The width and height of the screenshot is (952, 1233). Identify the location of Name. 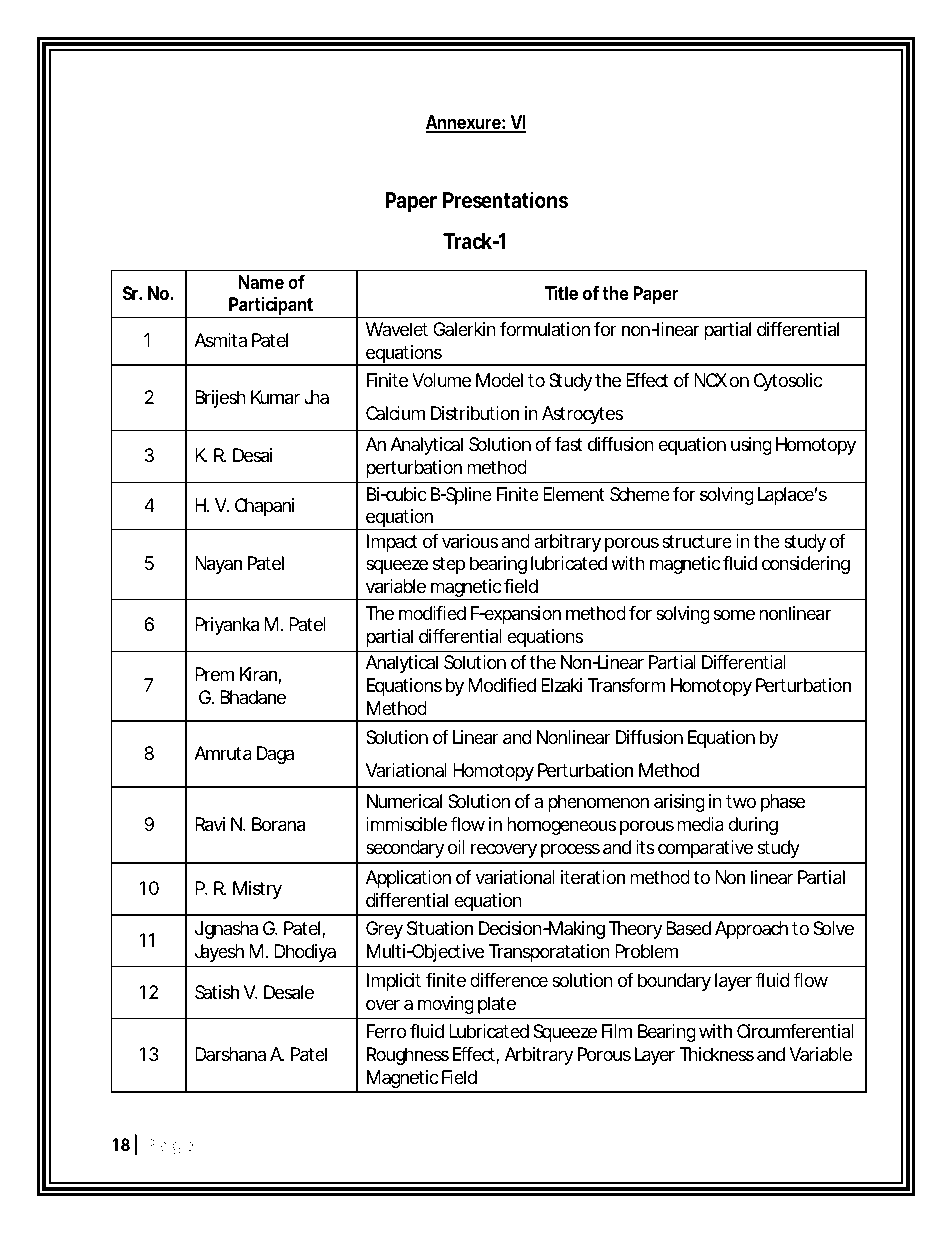
(261, 282).
